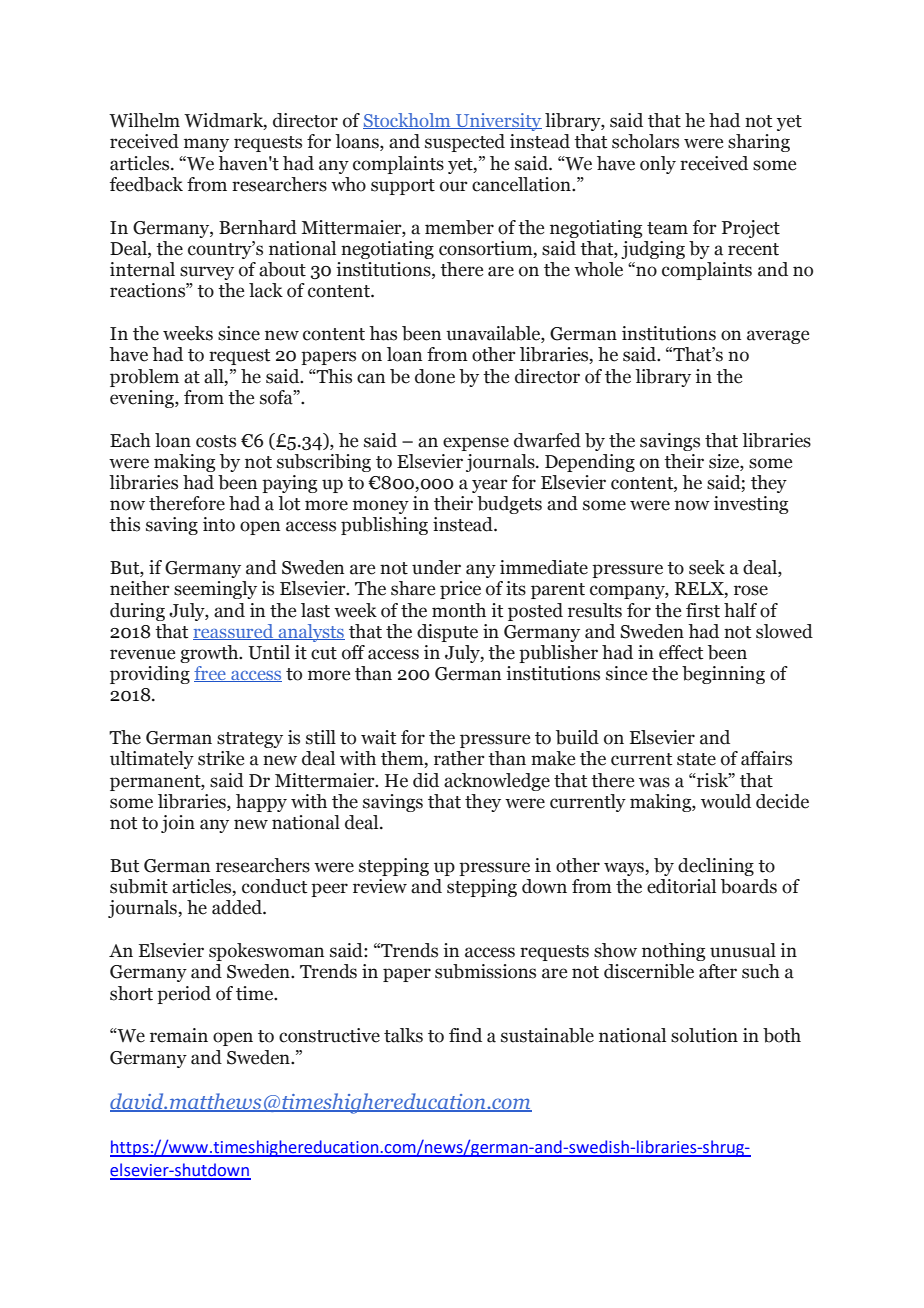 This screenshot has height=1308, width=924. Describe the element at coordinates (144, 120) in the screenshot. I see `Wilhelm` at that location.
